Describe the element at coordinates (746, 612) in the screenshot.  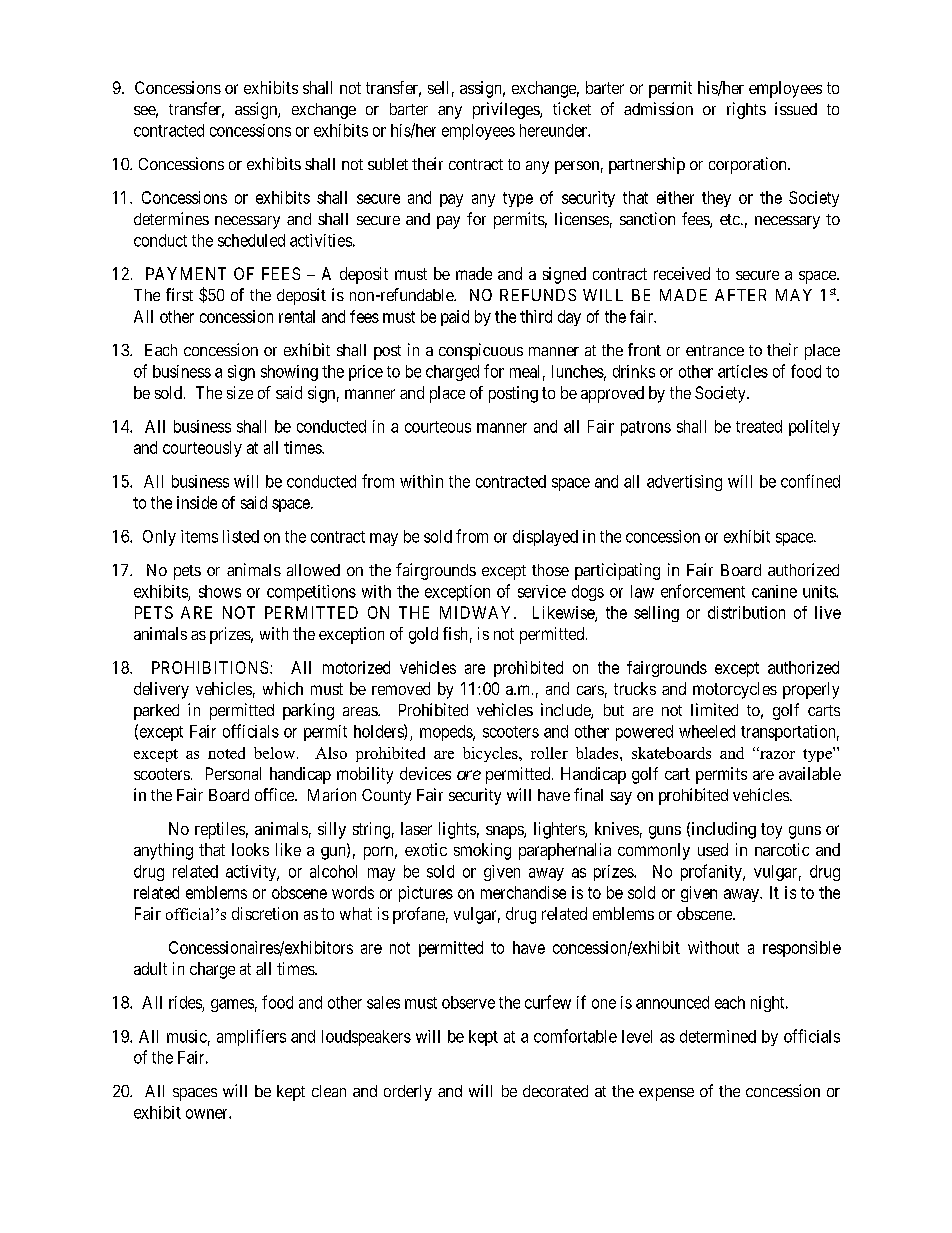
I see `distribution` at that location.
